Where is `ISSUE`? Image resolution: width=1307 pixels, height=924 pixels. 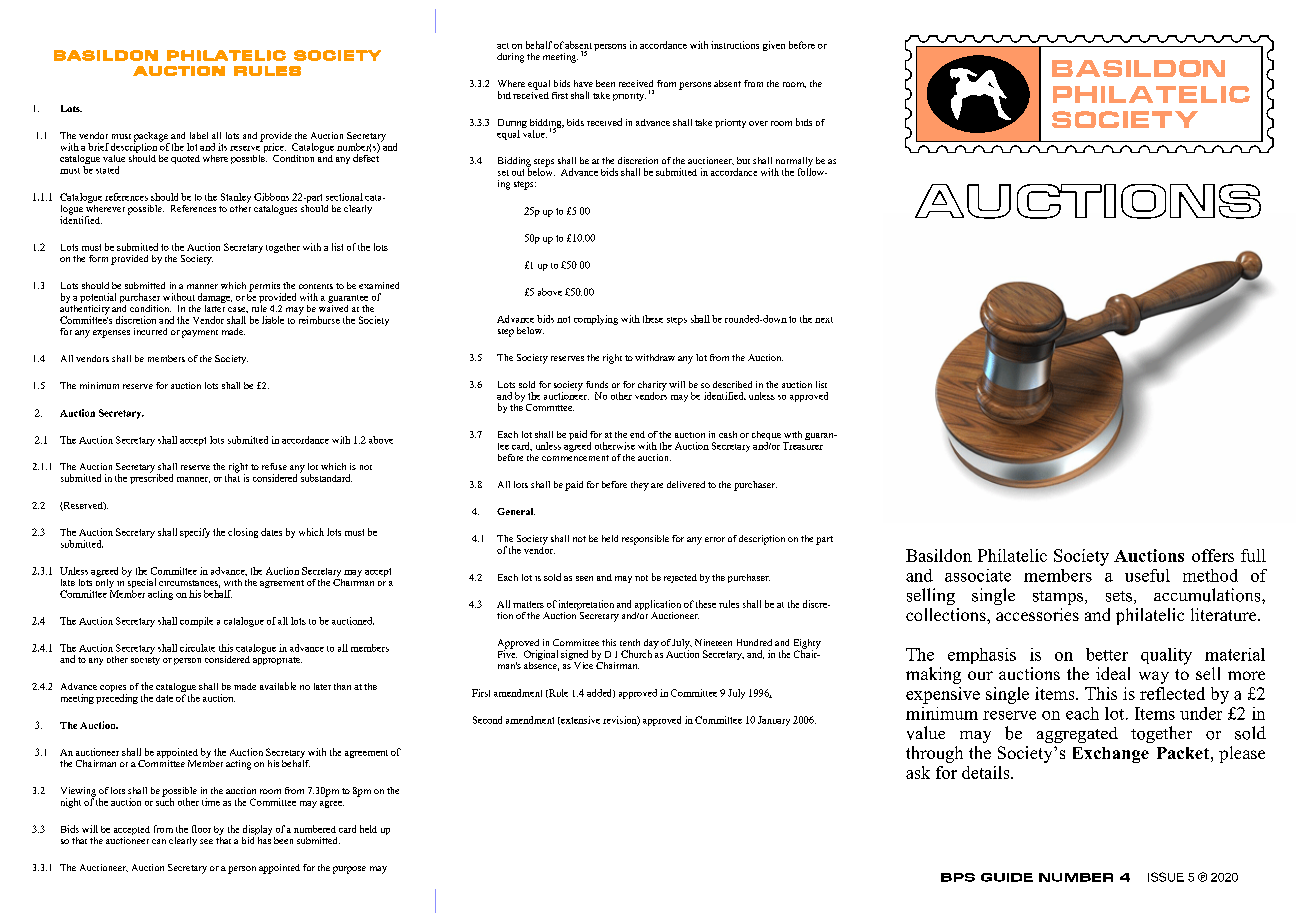 ISSUE is located at coordinates (1166, 877).
